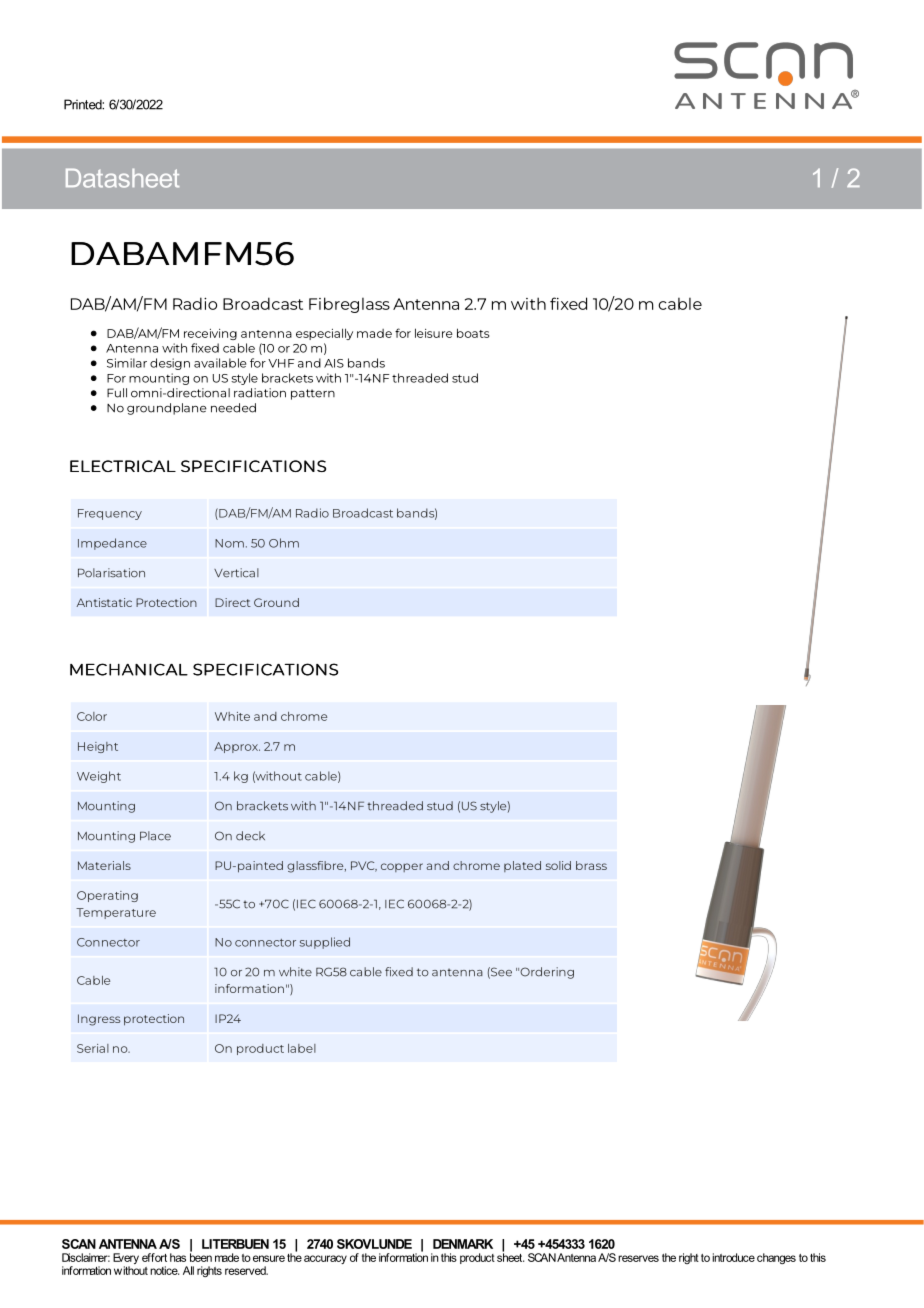  What do you see at coordinates (463, 1244) in the screenshot?
I see `DENMARK` at bounding box center [463, 1244].
